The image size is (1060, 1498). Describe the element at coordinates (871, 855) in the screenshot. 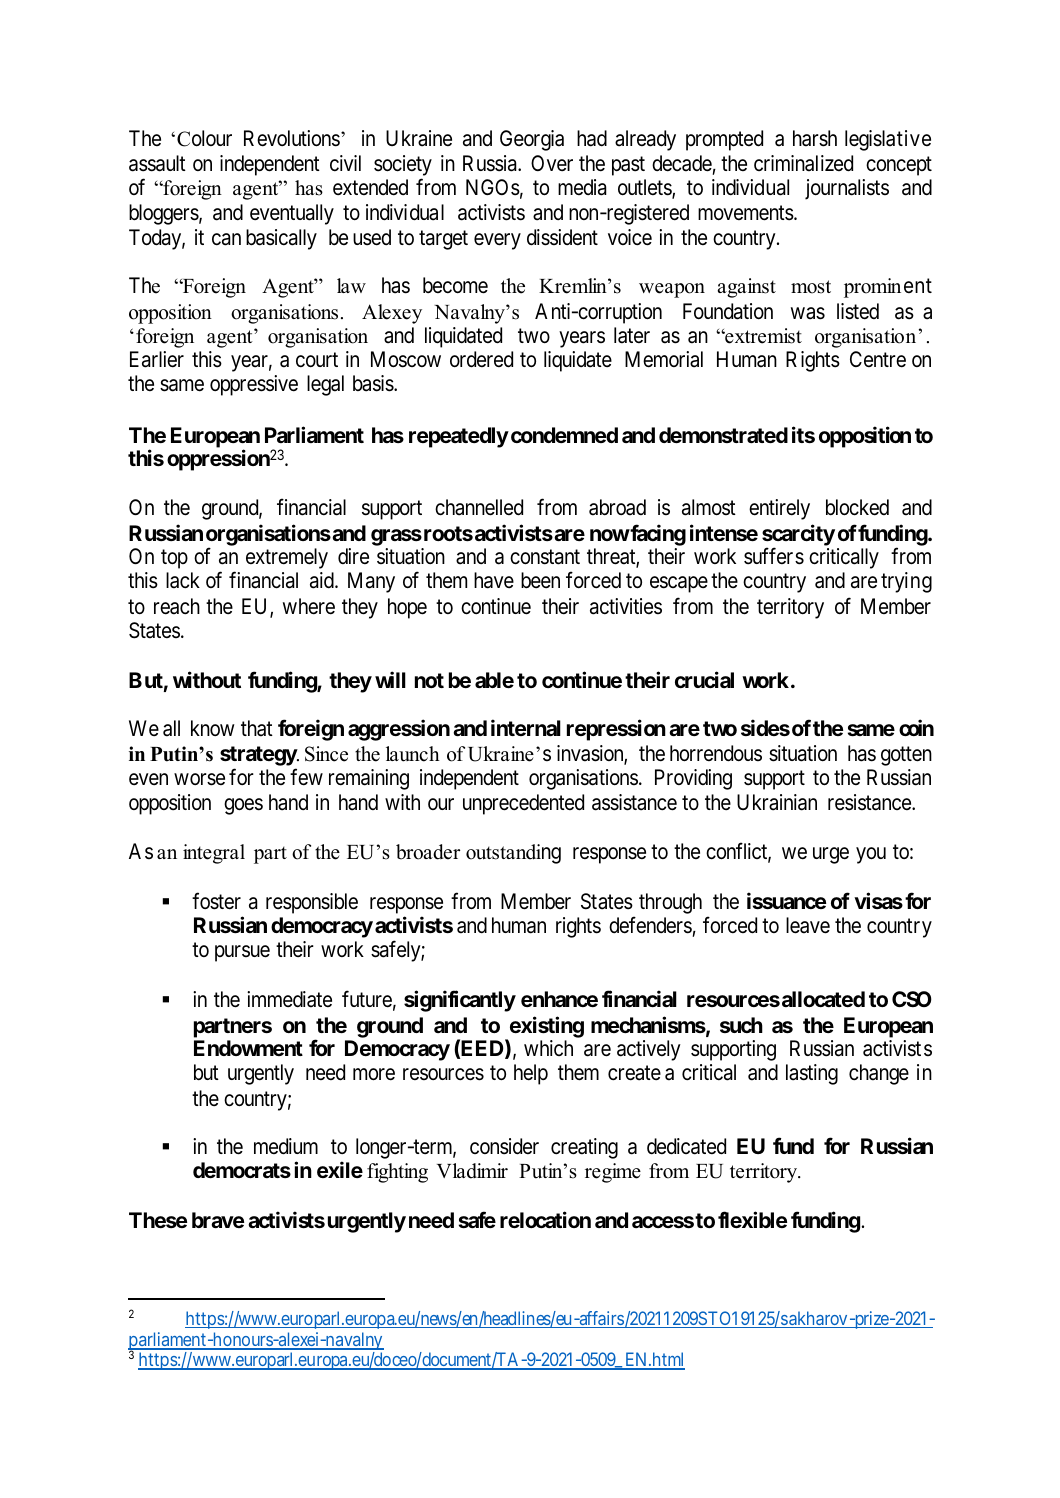

I see `you` at that location.
